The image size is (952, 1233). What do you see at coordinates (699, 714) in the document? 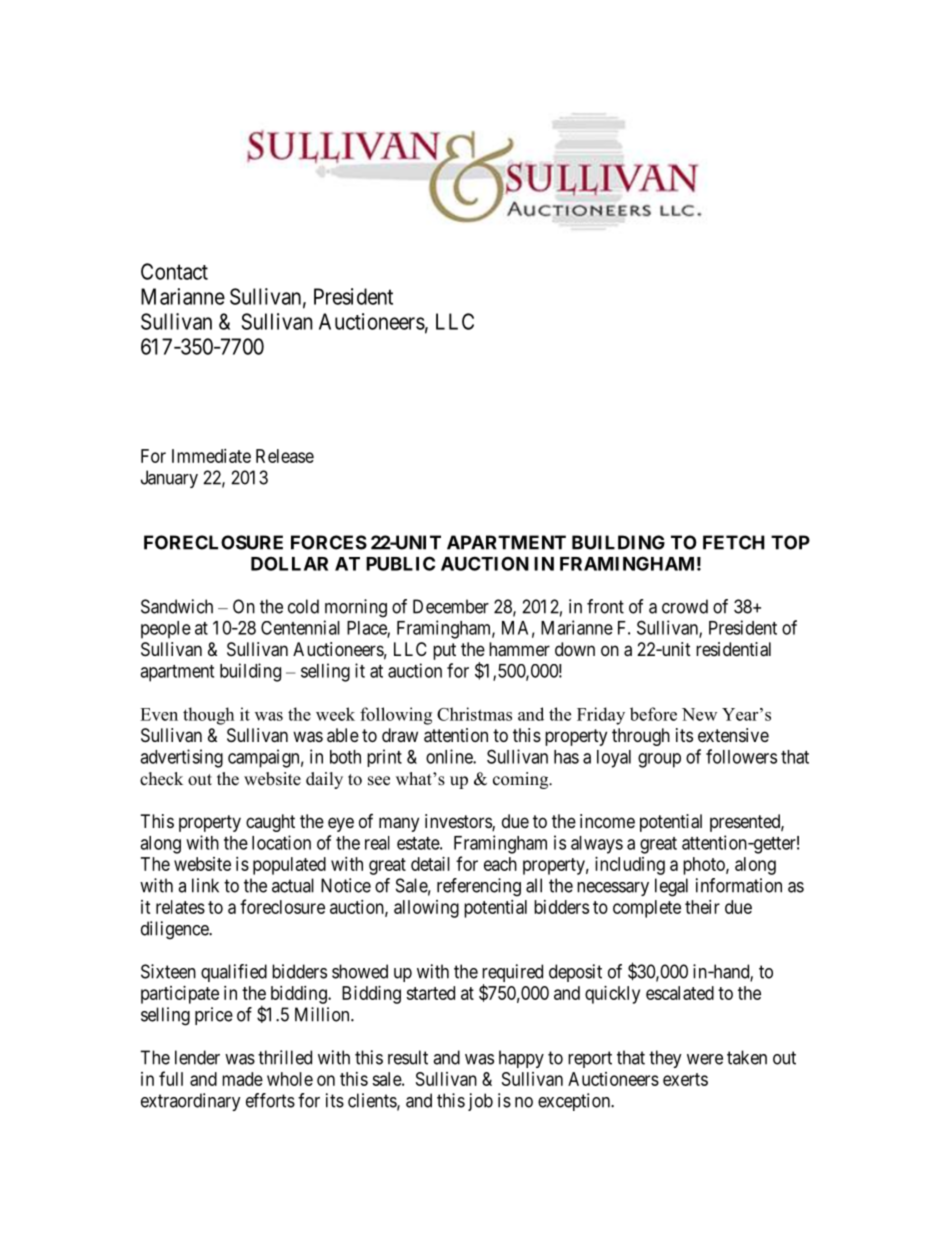
I see `New` at bounding box center [699, 714].
